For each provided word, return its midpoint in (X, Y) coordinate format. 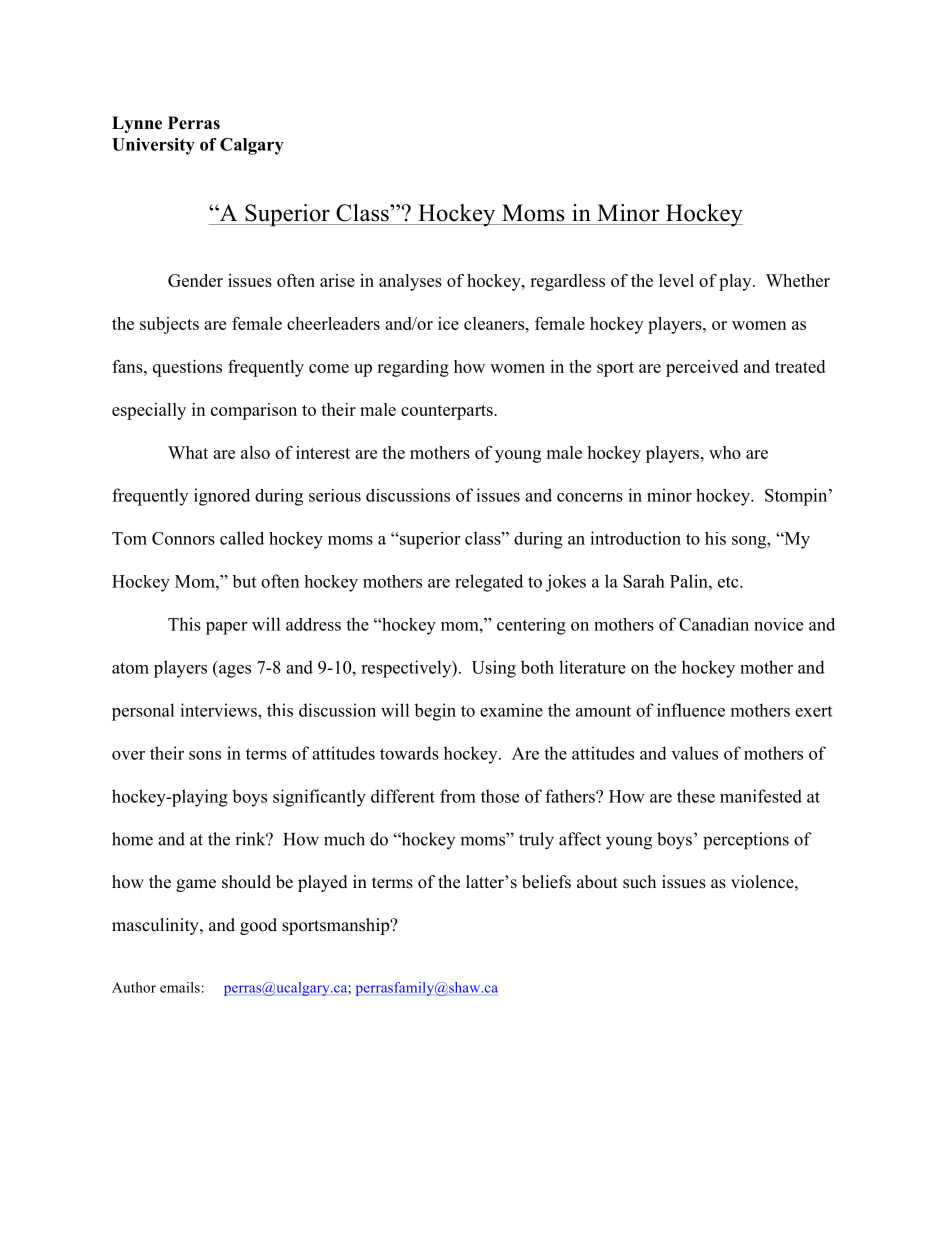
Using (494, 669)
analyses (410, 282)
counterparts (448, 412)
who (725, 452)
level (676, 280)
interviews (219, 710)
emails (180, 987)
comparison (254, 411)
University (153, 146)
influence (691, 710)
